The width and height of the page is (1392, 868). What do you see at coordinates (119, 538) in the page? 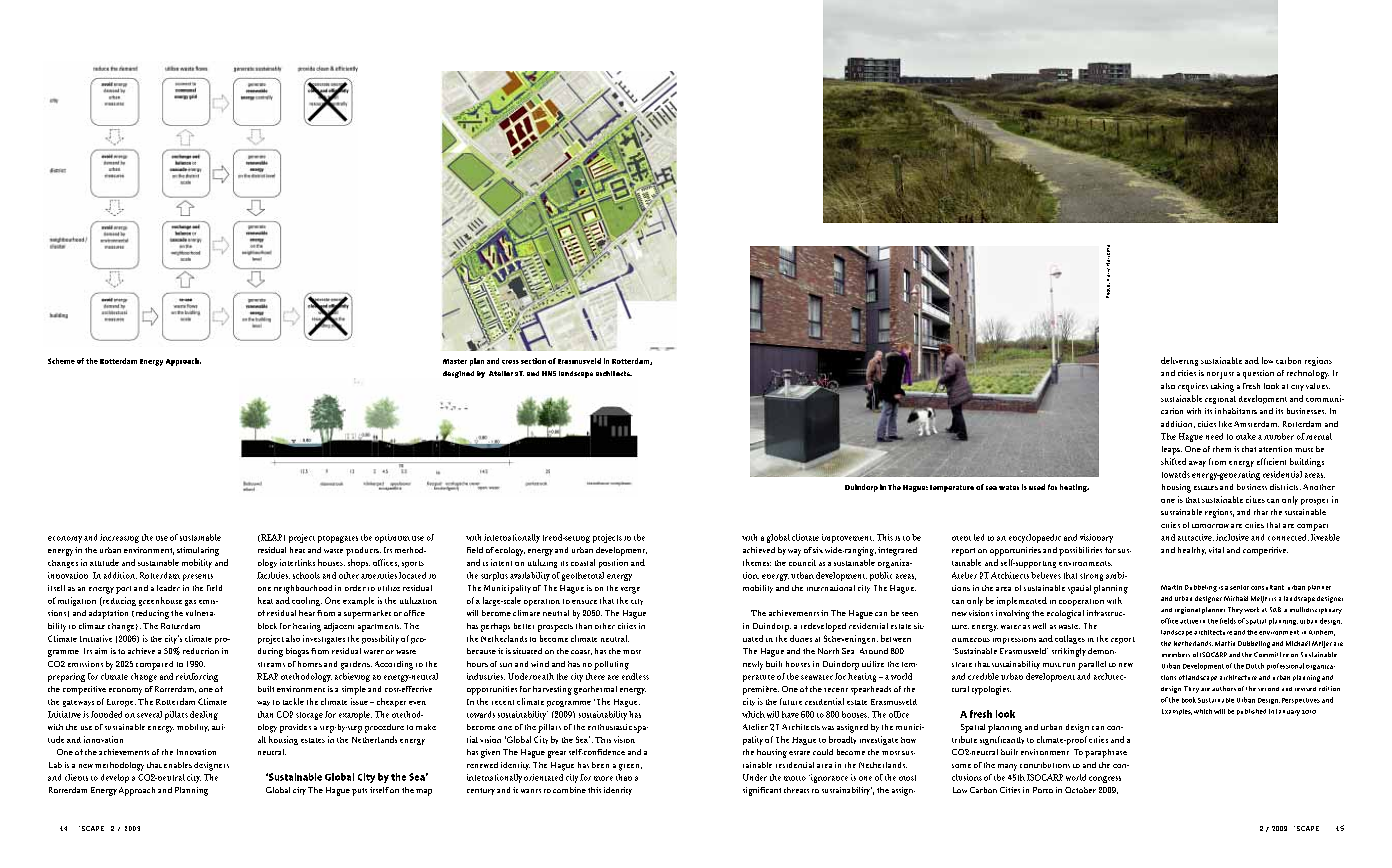
I see `increasing` at bounding box center [119, 538].
